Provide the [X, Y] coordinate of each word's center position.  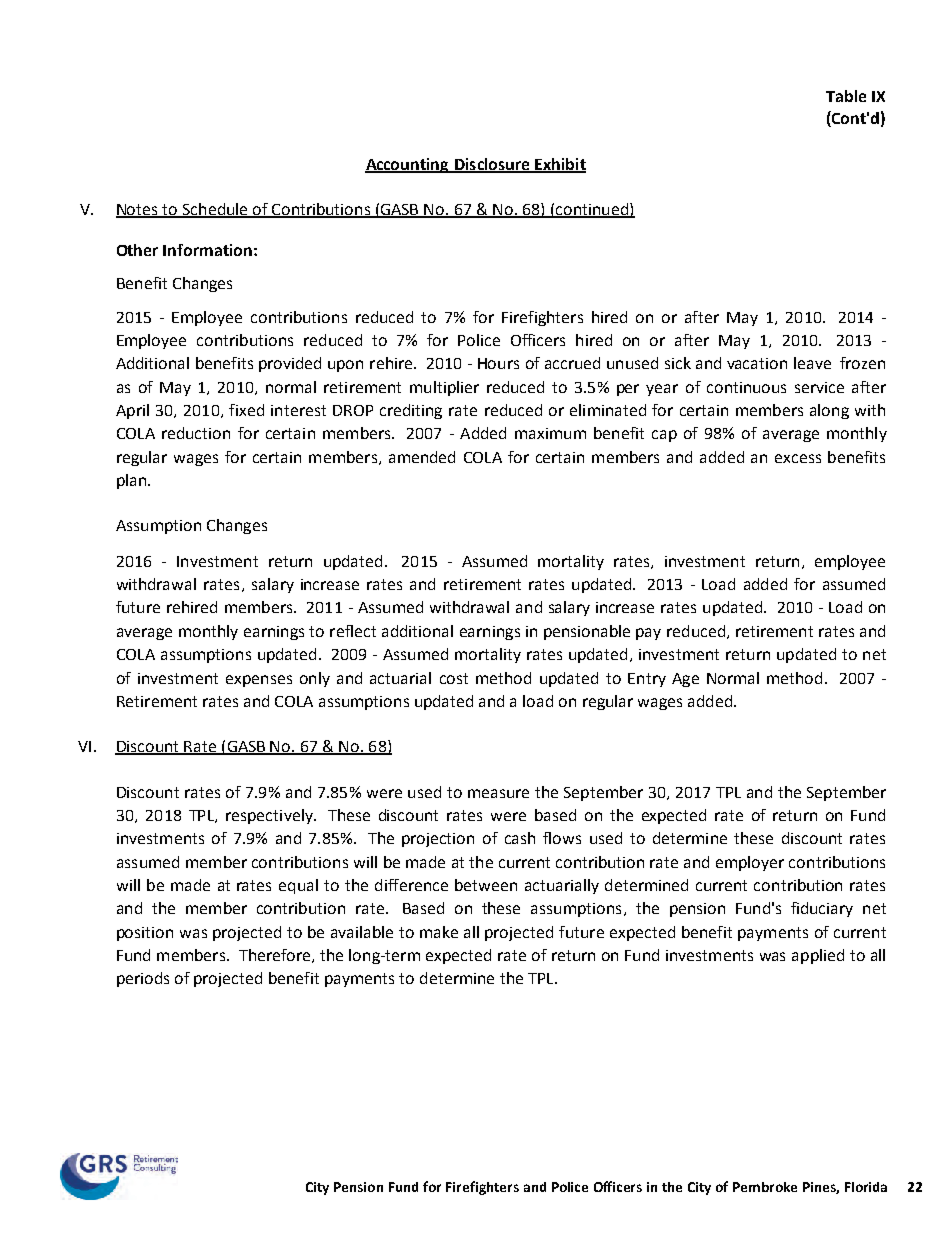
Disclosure [492, 165]
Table [846, 96]
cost [454, 678]
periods [143, 979]
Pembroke [765, 1187]
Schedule [215, 210]
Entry [647, 680]
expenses [259, 681]
